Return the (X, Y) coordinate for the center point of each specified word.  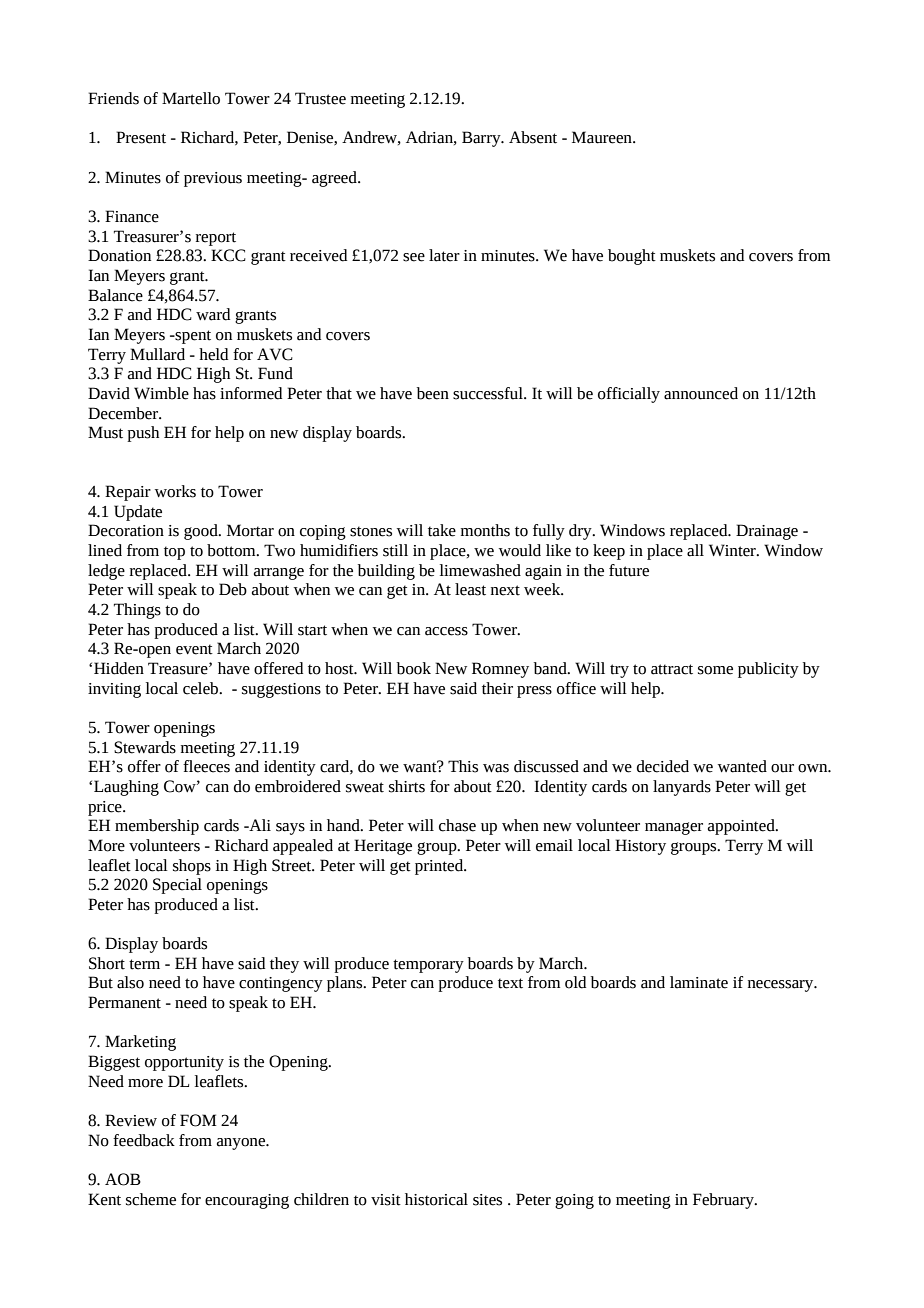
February (724, 1201)
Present (141, 137)
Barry (482, 139)
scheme (151, 1199)
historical (436, 1199)
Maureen (603, 137)
